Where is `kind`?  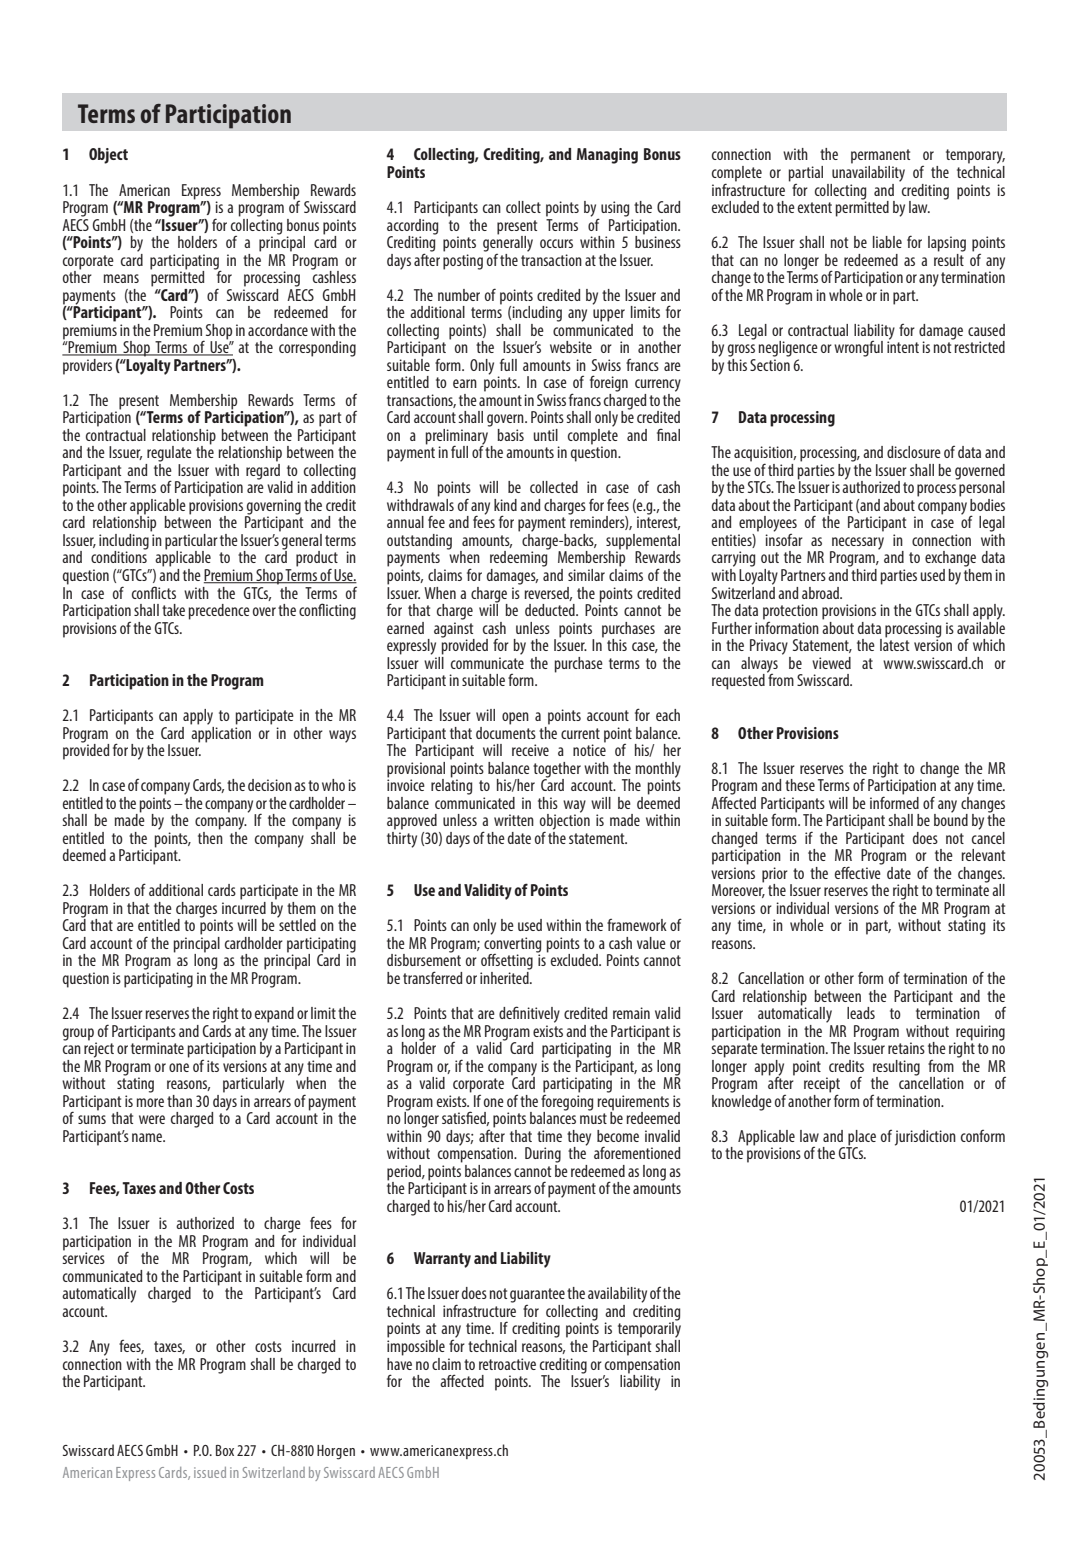 kind is located at coordinates (505, 505).
